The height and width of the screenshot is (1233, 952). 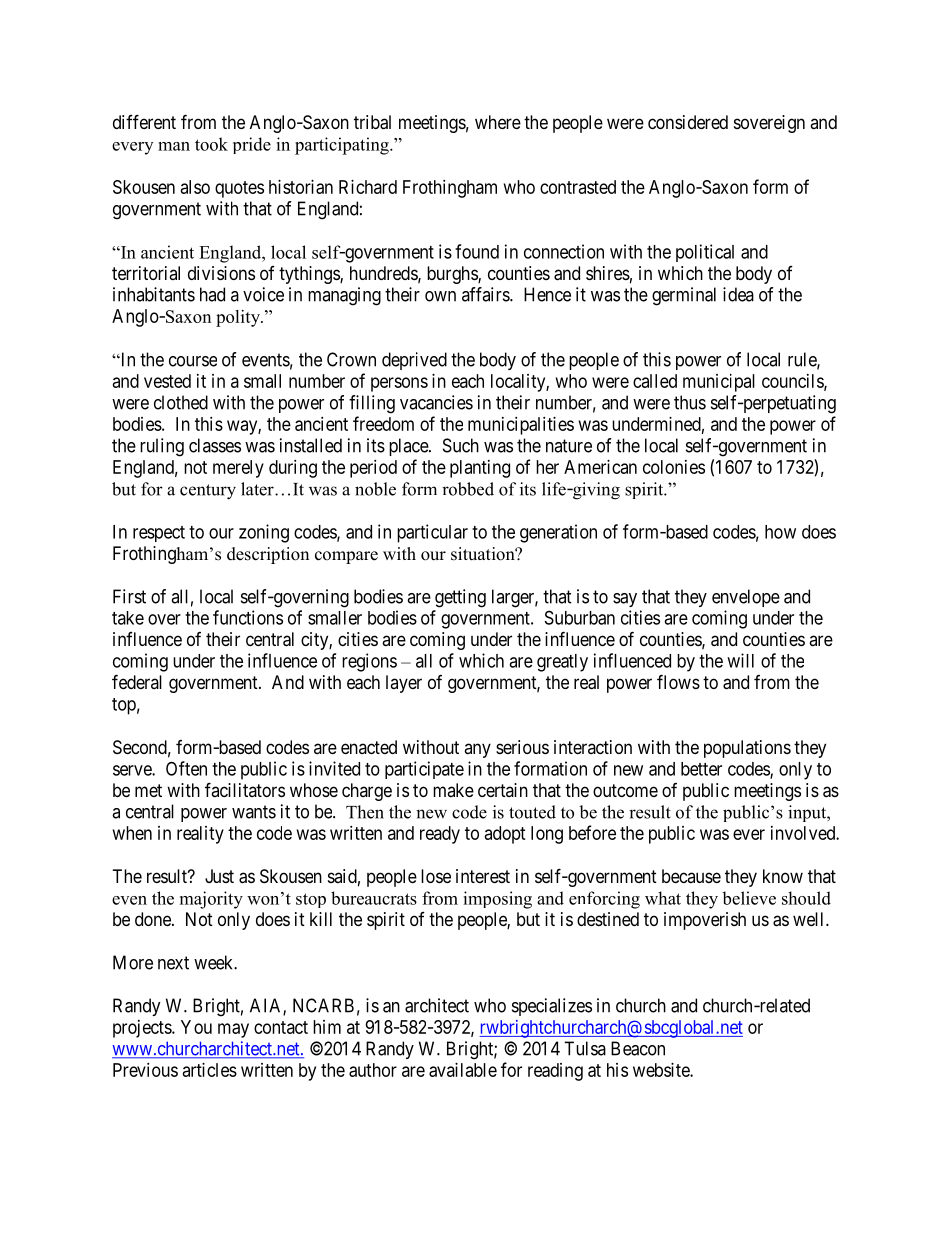 I want to click on getting, so click(x=460, y=598).
